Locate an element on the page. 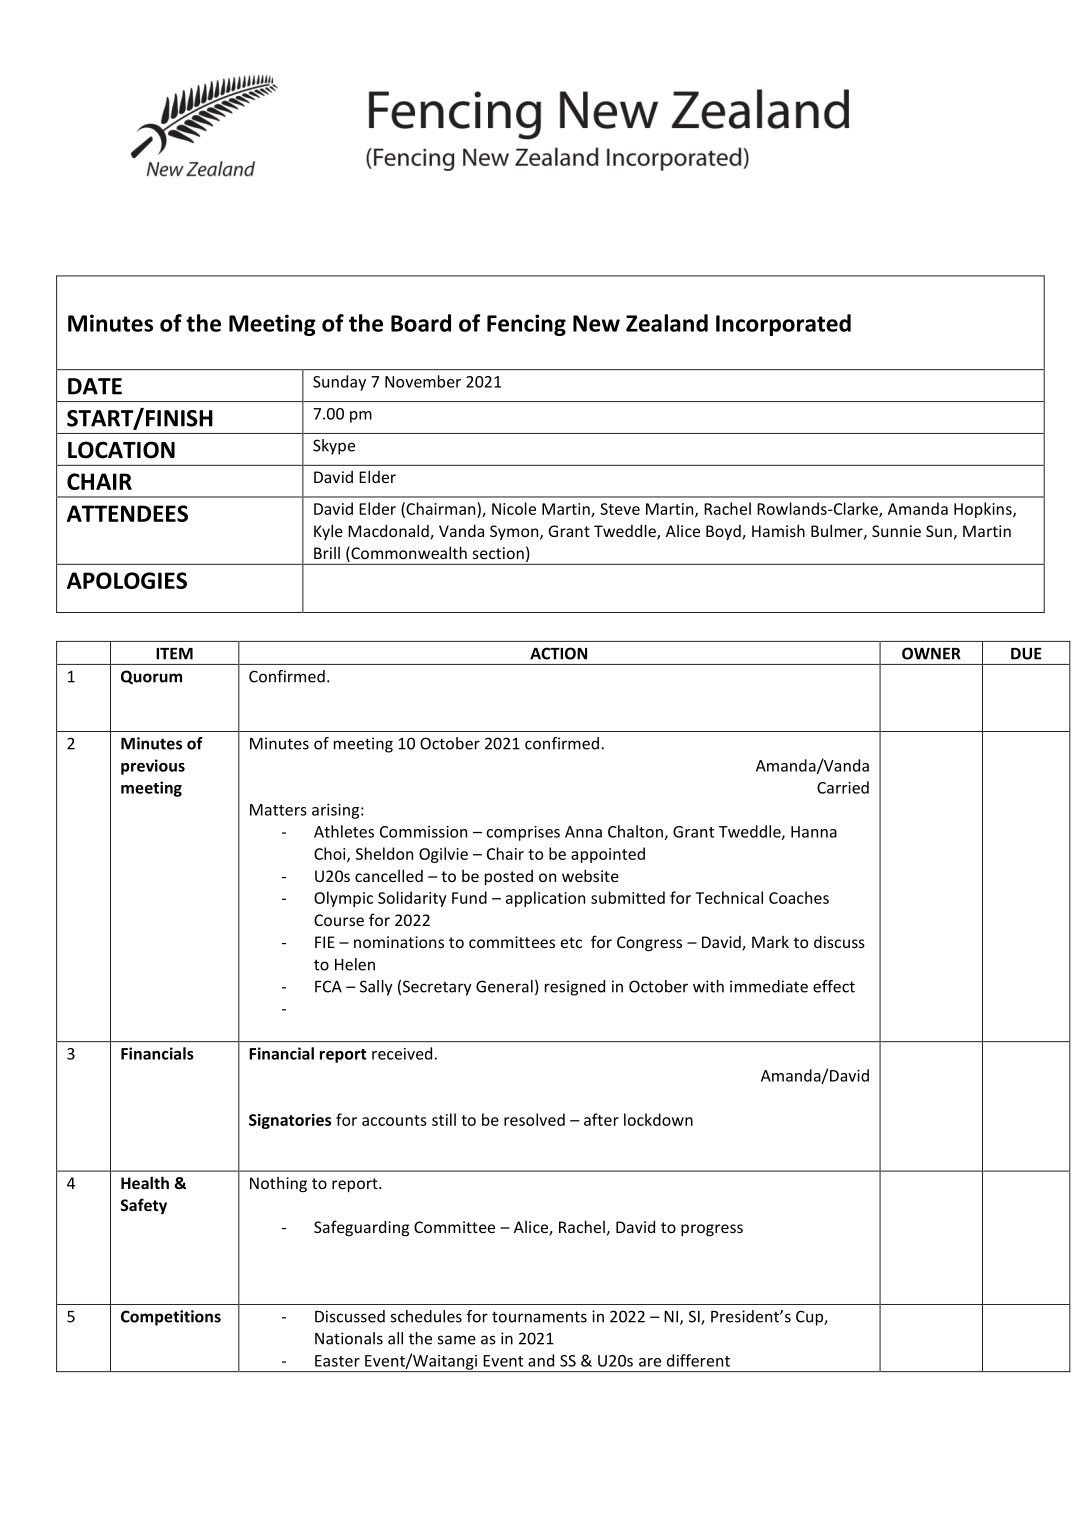 The width and height of the page is (1077, 1523). OWNER is located at coordinates (931, 653).
